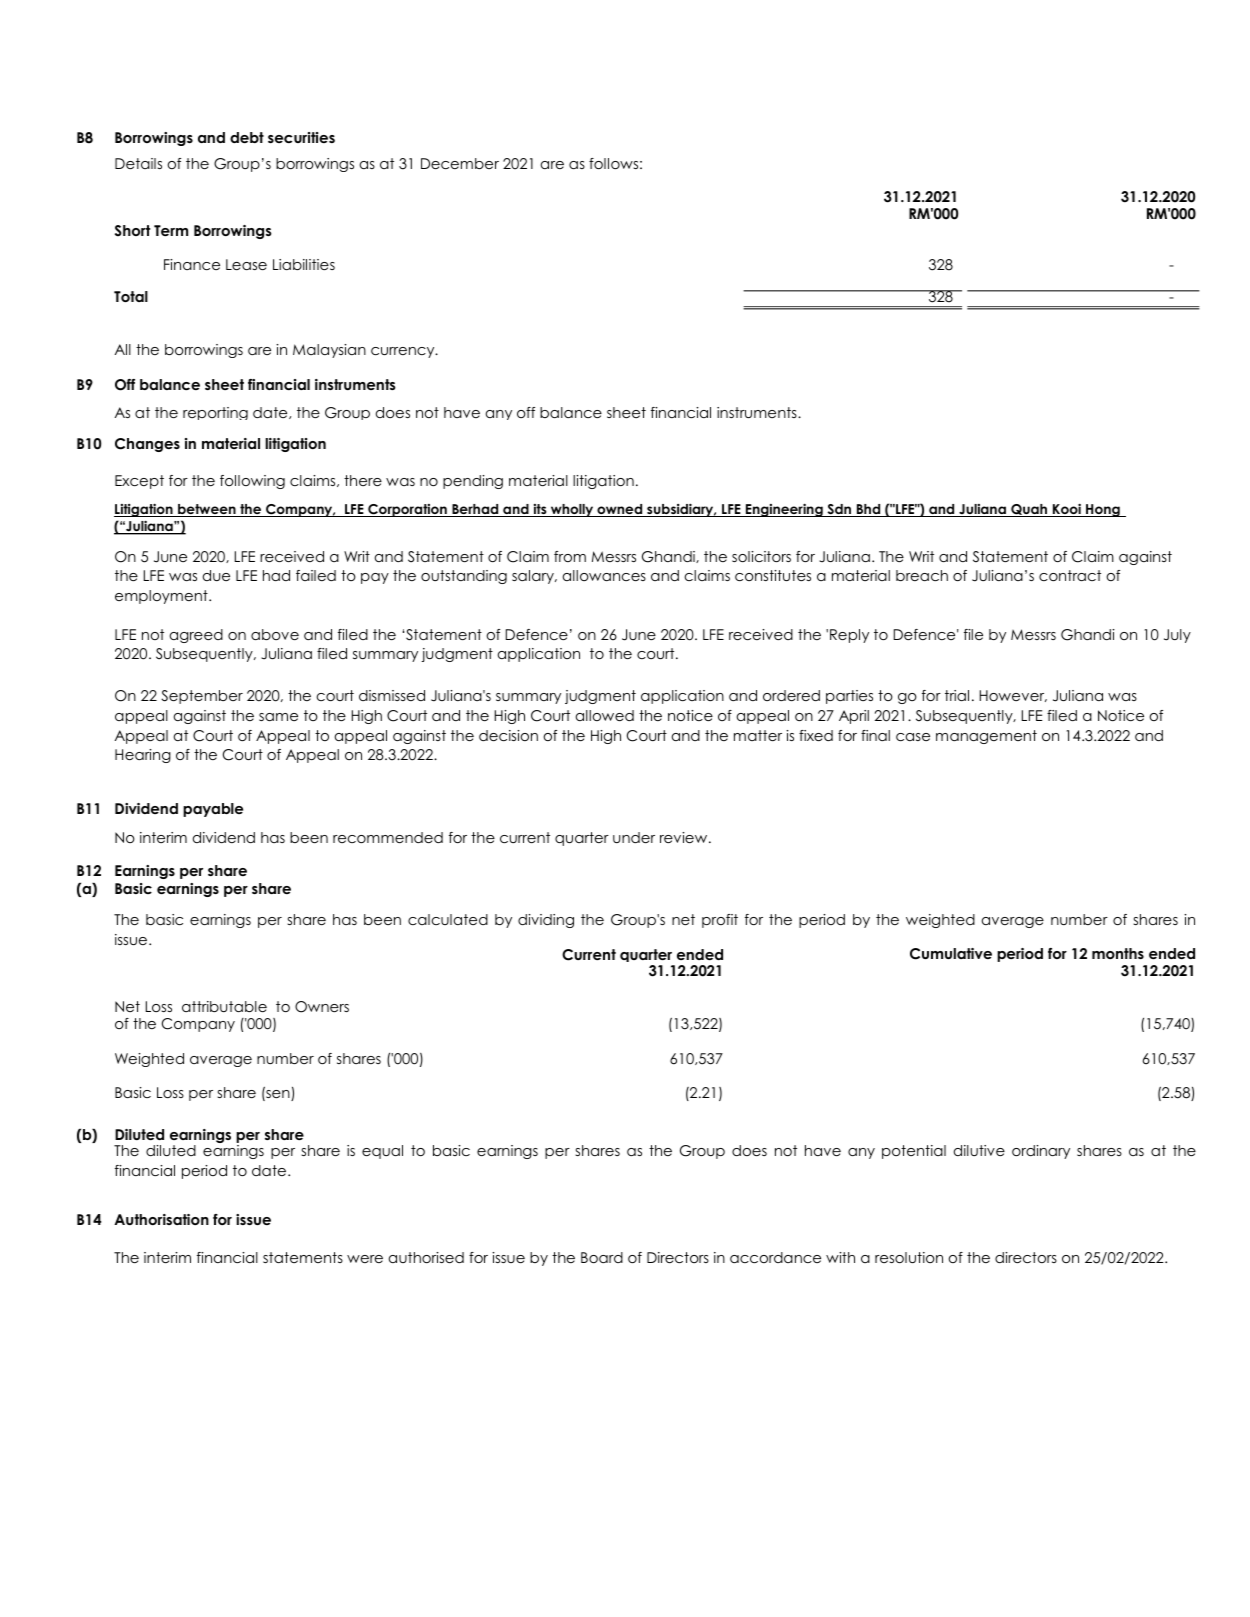  Describe the element at coordinates (1013, 696) in the screenshot. I see `However` at that location.
